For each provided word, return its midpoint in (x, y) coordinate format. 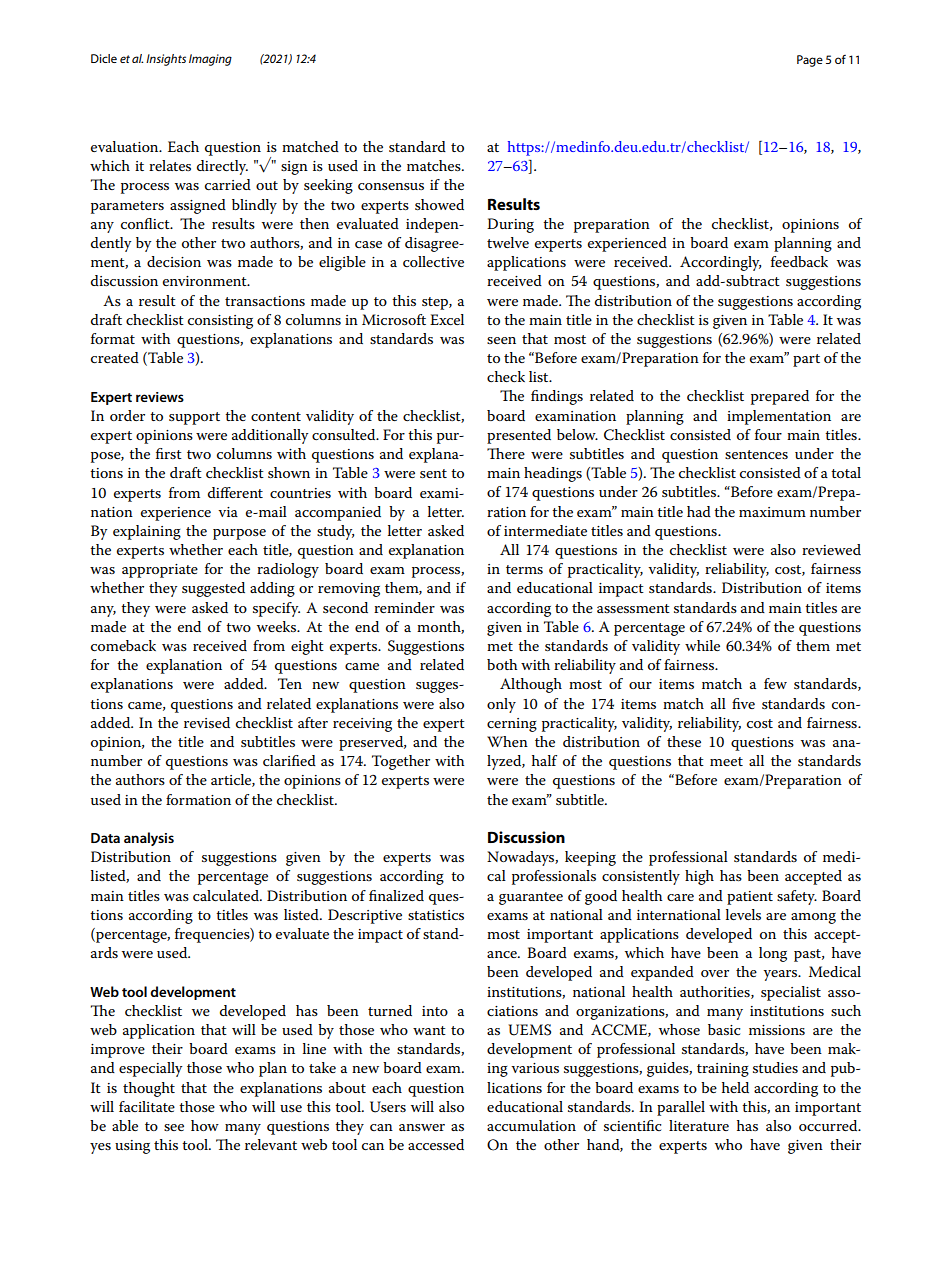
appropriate (160, 571)
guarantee (531, 898)
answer (422, 1127)
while (702, 645)
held (735, 1087)
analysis (149, 839)
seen (501, 340)
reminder (404, 607)
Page (810, 61)
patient (750, 898)
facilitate (147, 1106)
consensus (391, 186)
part (806, 360)
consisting (220, 322)
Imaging (210, 60)
